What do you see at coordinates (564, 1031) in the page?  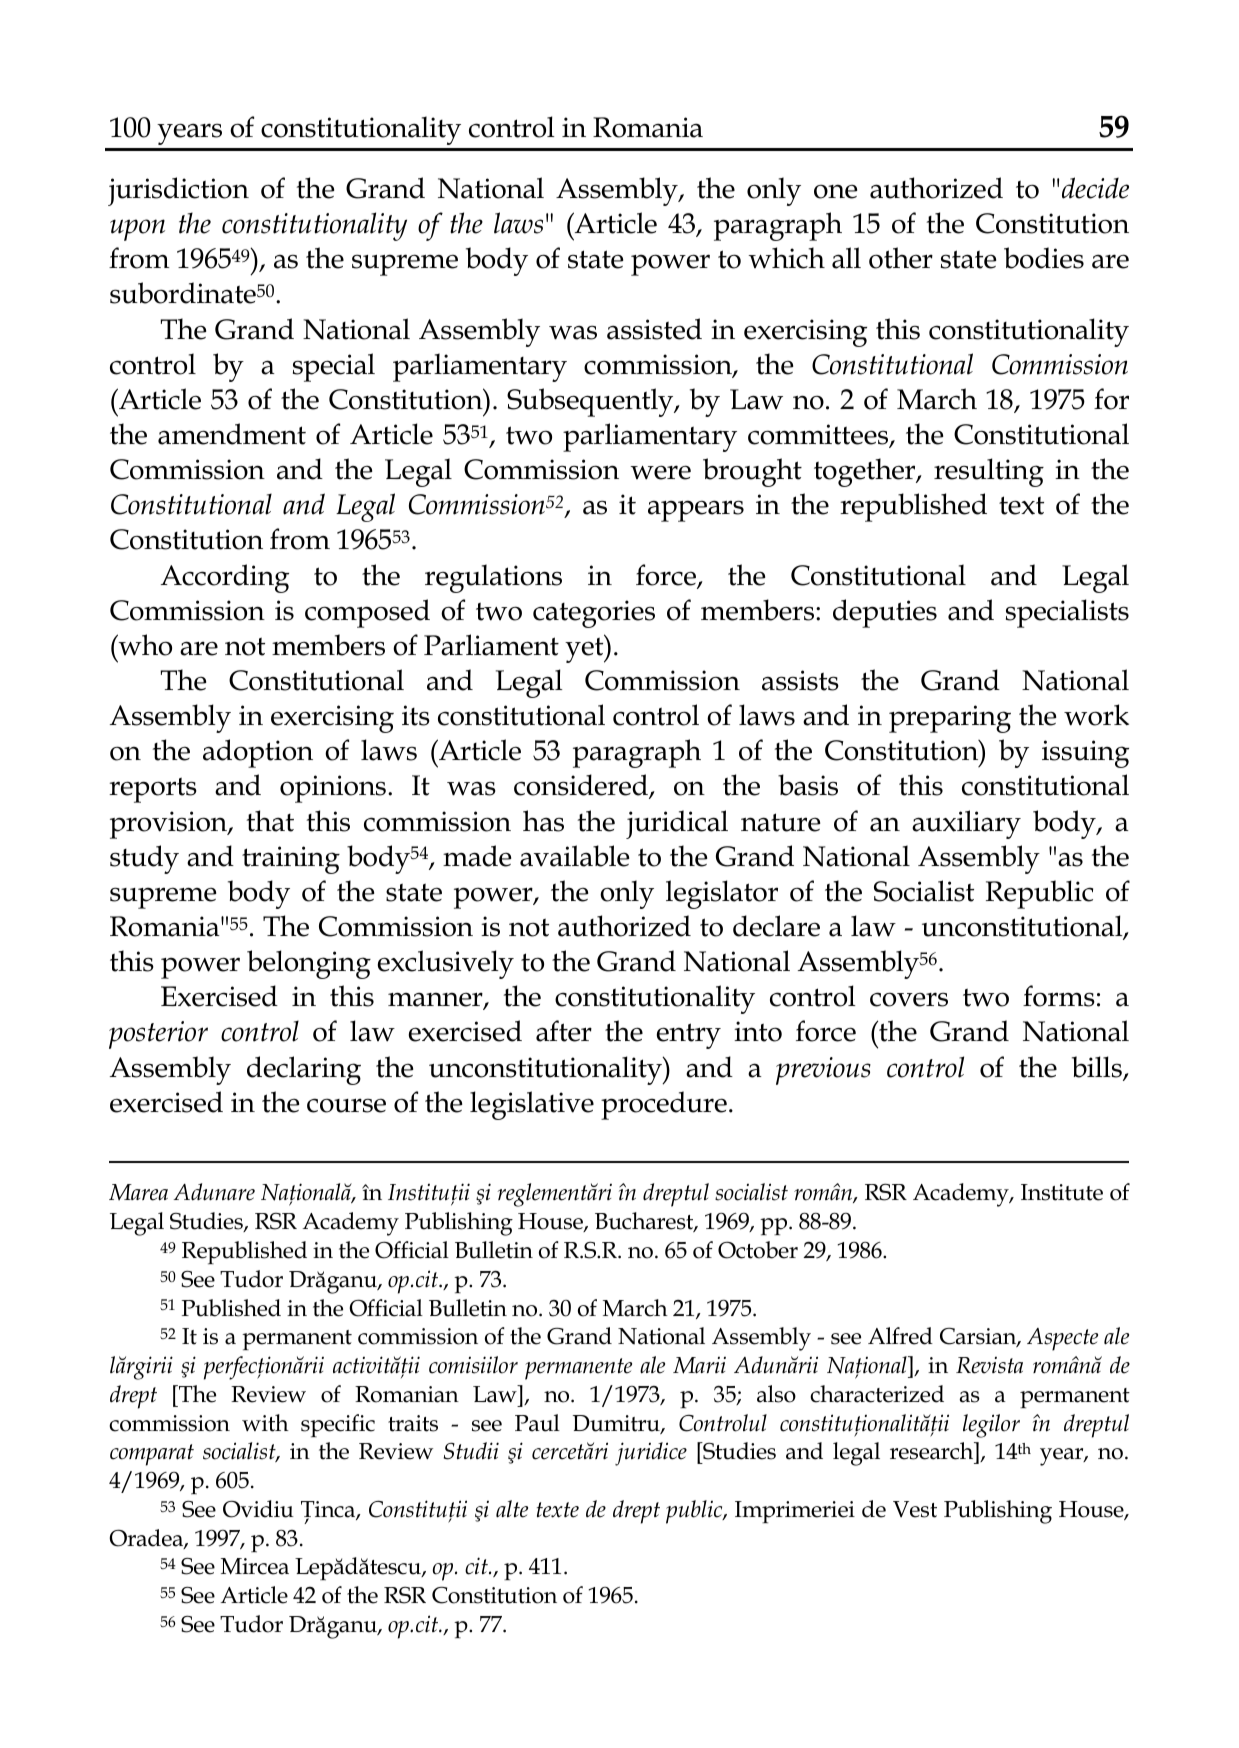 I see `after` at bounding box center [564, 1031].
